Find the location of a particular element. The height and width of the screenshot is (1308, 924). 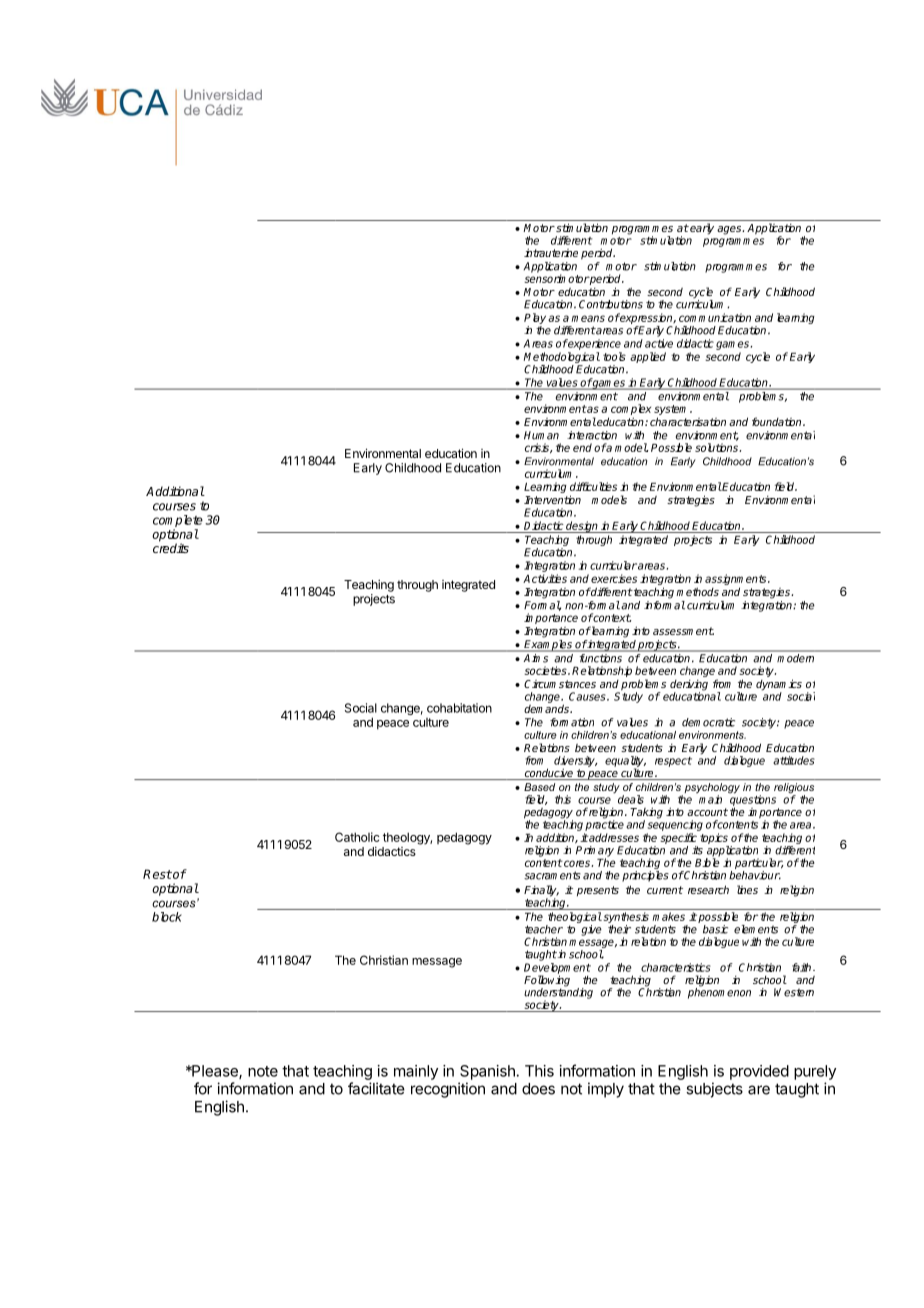

questions is located at coordinates (753, 800).
